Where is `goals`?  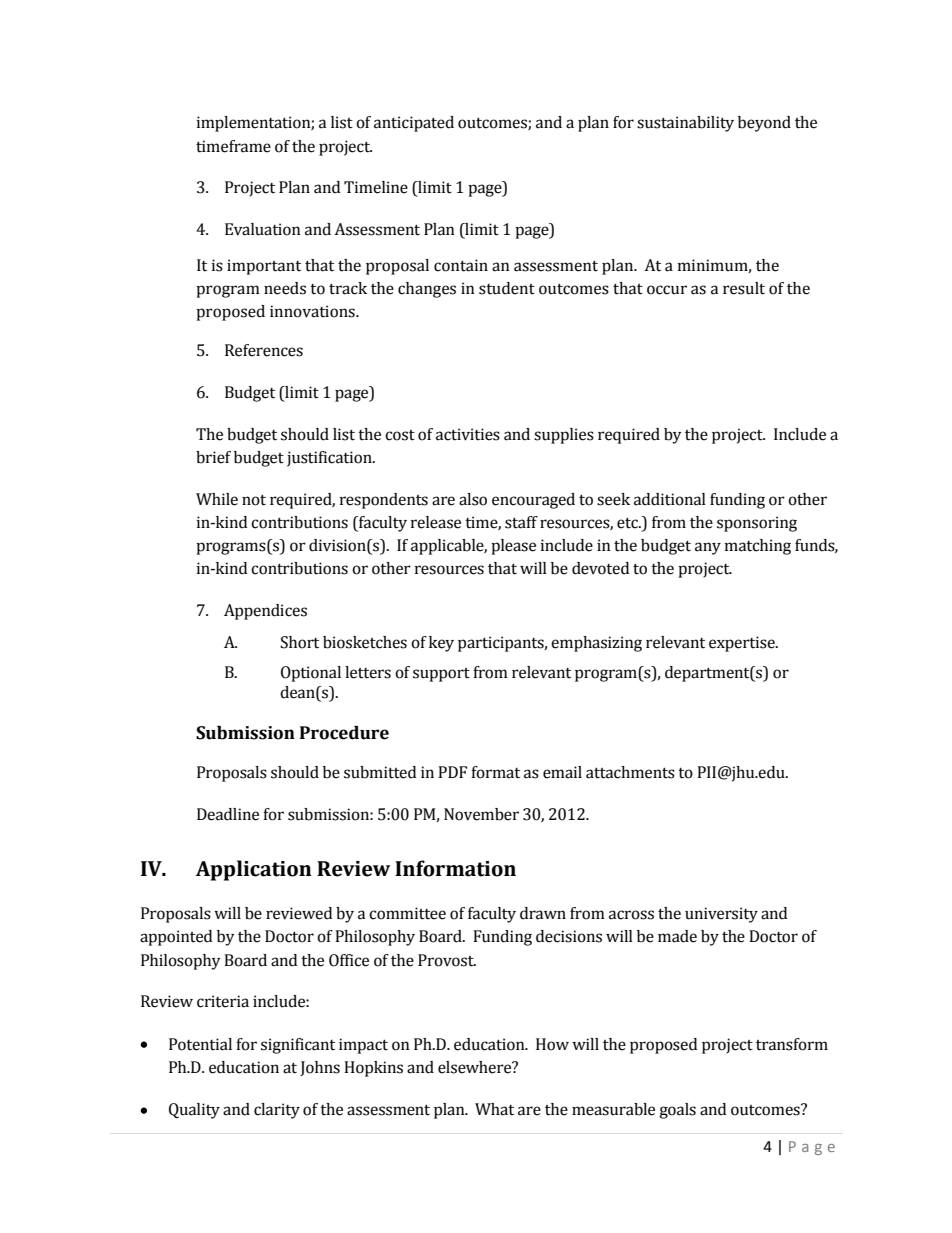 goals is located at coordinates (677, 1111).
